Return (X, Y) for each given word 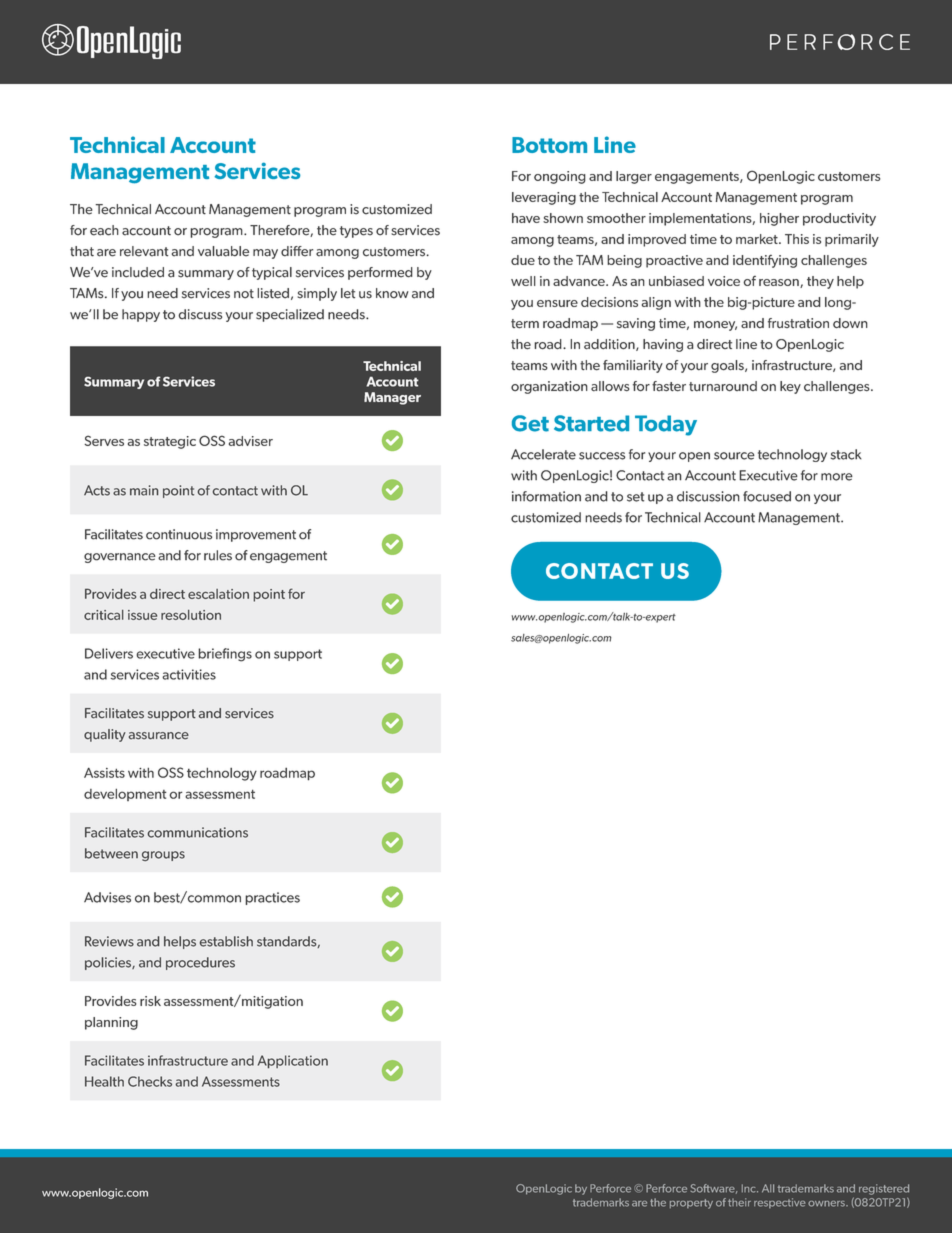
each (104, 230)
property (691, 1204)
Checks (150, 1081)
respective (779, 1203)
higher (779, 219)
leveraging (544, 198)
